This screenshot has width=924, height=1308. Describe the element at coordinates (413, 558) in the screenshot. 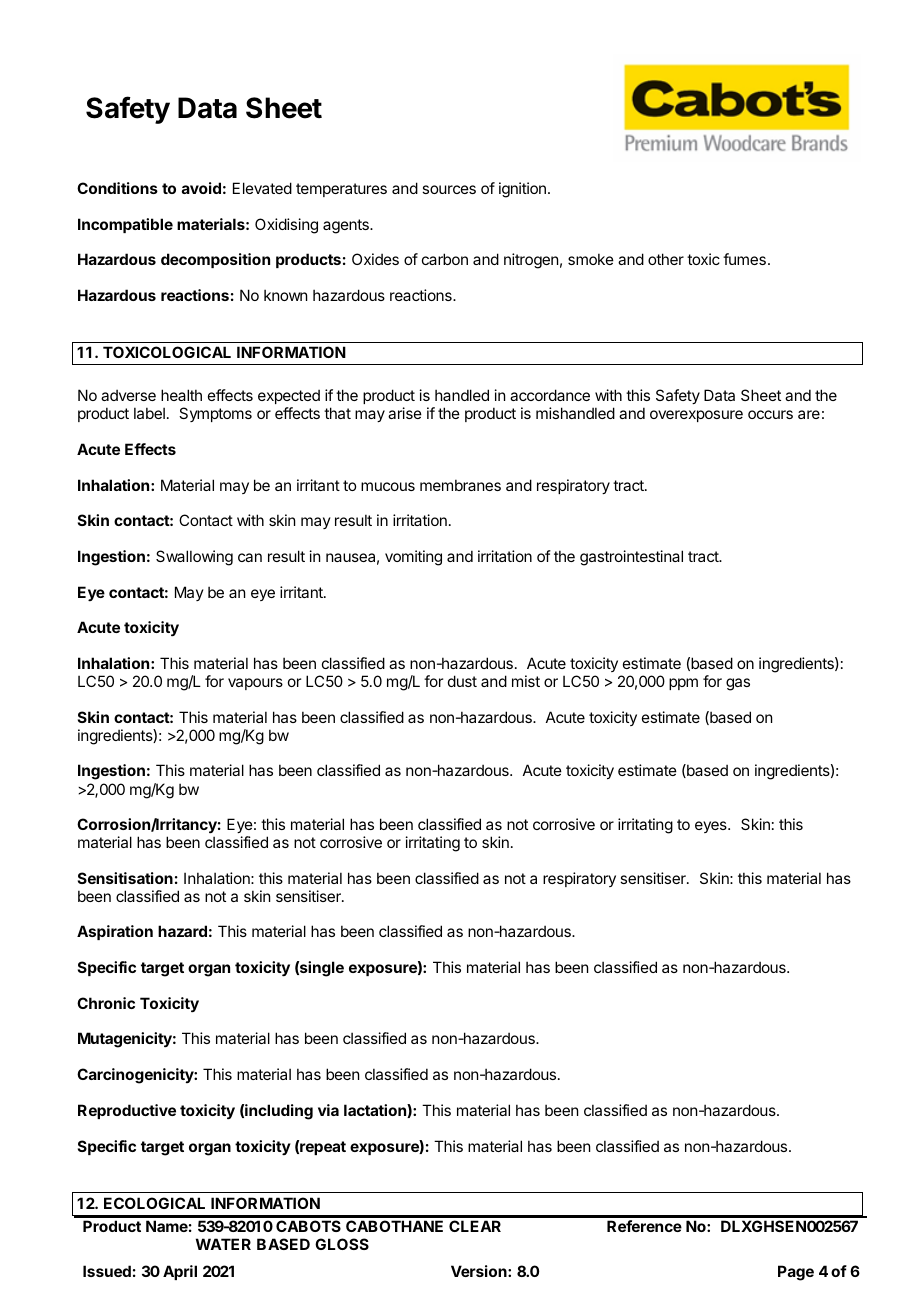

I see `vomiting` at that location.
